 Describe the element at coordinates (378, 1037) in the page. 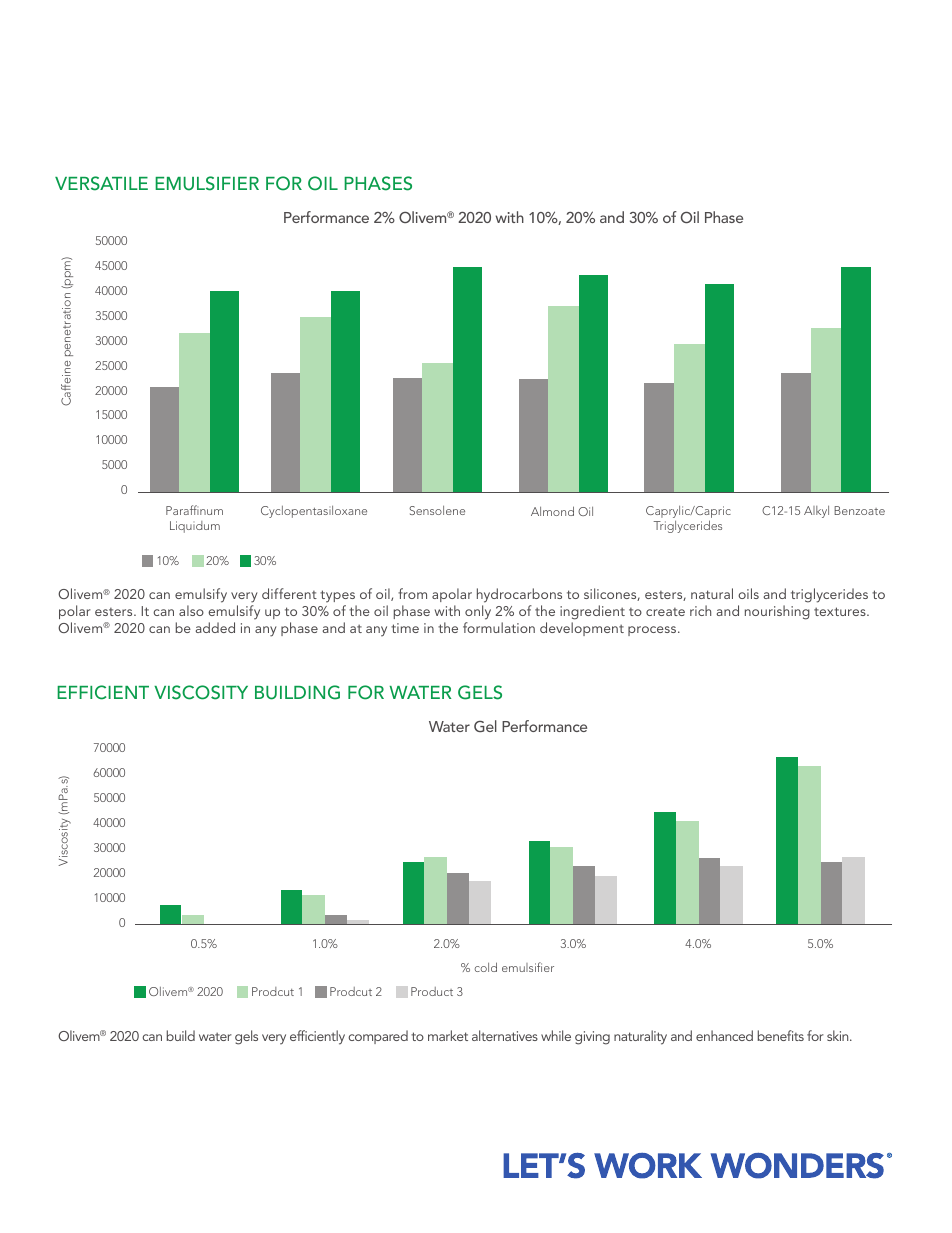

I see `compared` at that location.
